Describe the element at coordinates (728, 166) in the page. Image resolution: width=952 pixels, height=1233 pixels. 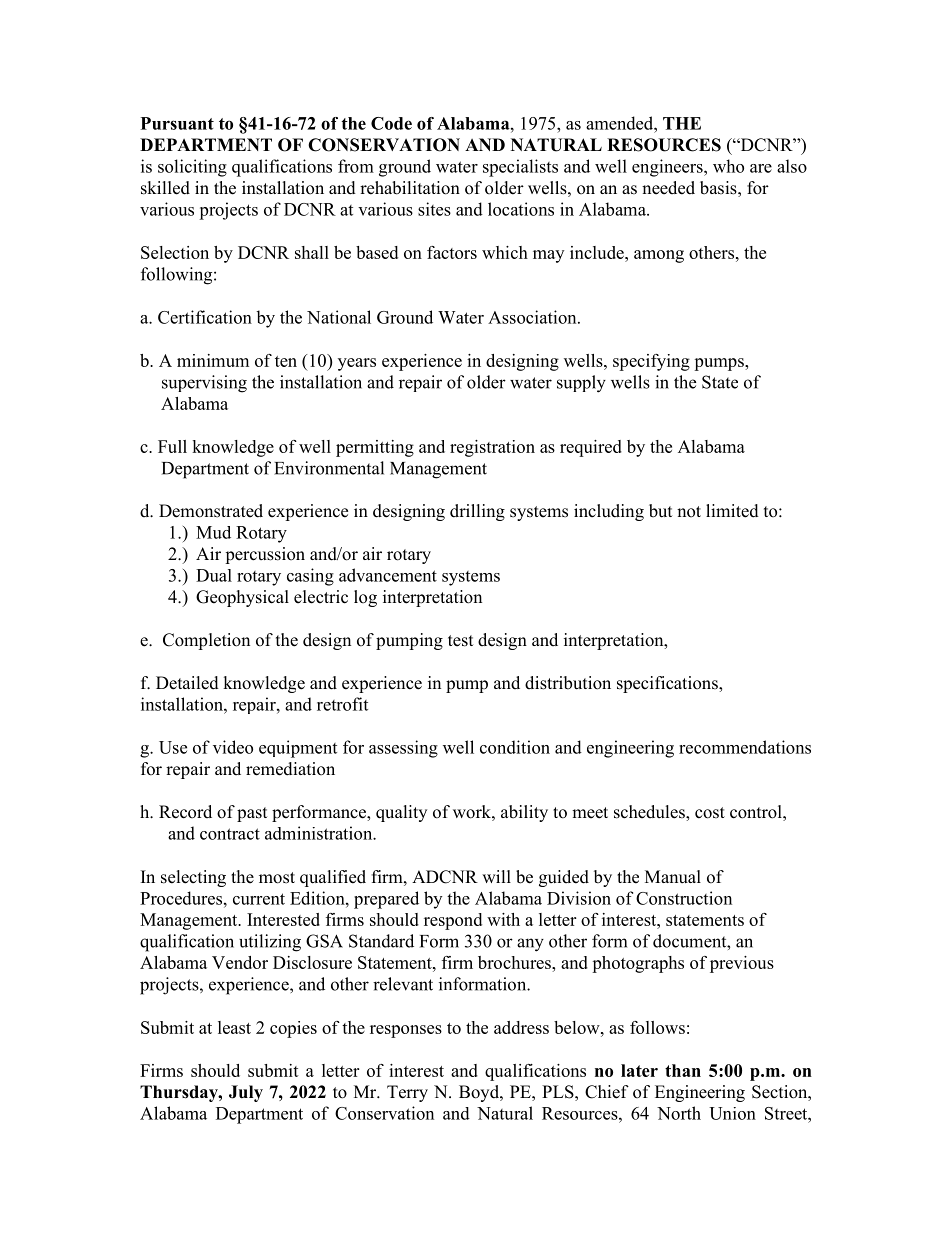
I see `who` at that location.
